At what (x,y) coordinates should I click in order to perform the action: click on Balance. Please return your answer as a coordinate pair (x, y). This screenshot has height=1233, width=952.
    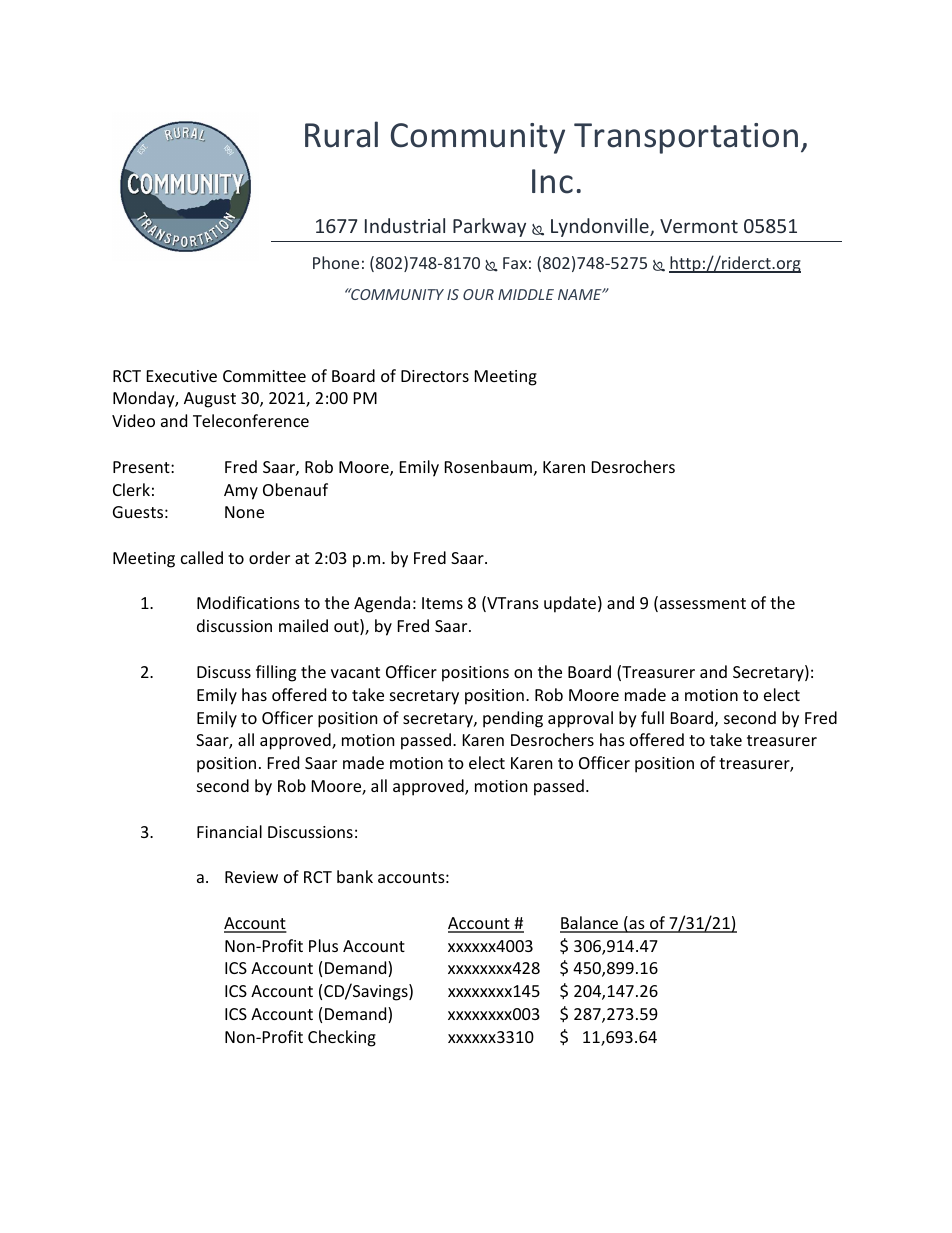
    Looking at the image, I should click on (590, 924).
